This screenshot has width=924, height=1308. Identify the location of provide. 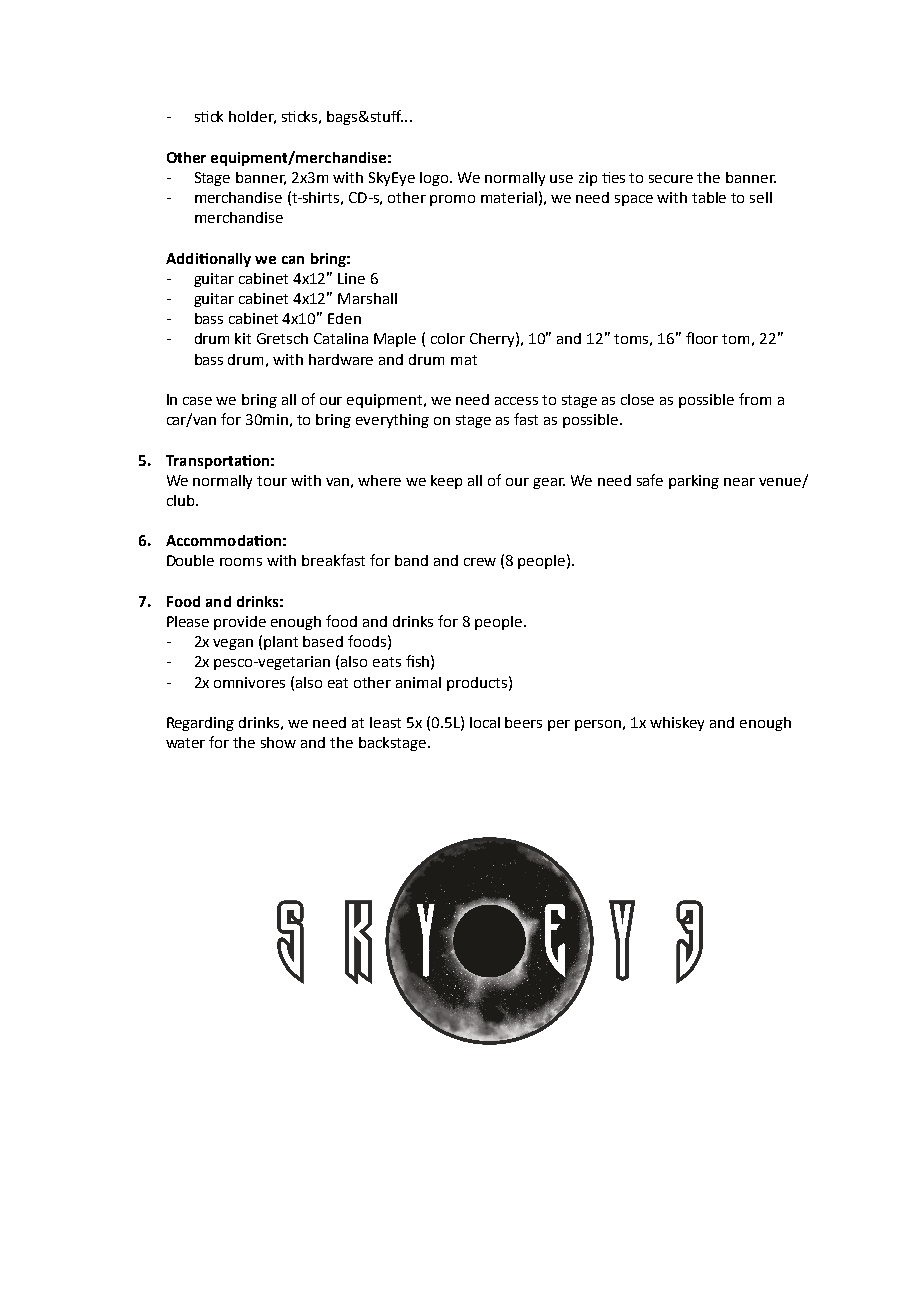
(240, 623).
